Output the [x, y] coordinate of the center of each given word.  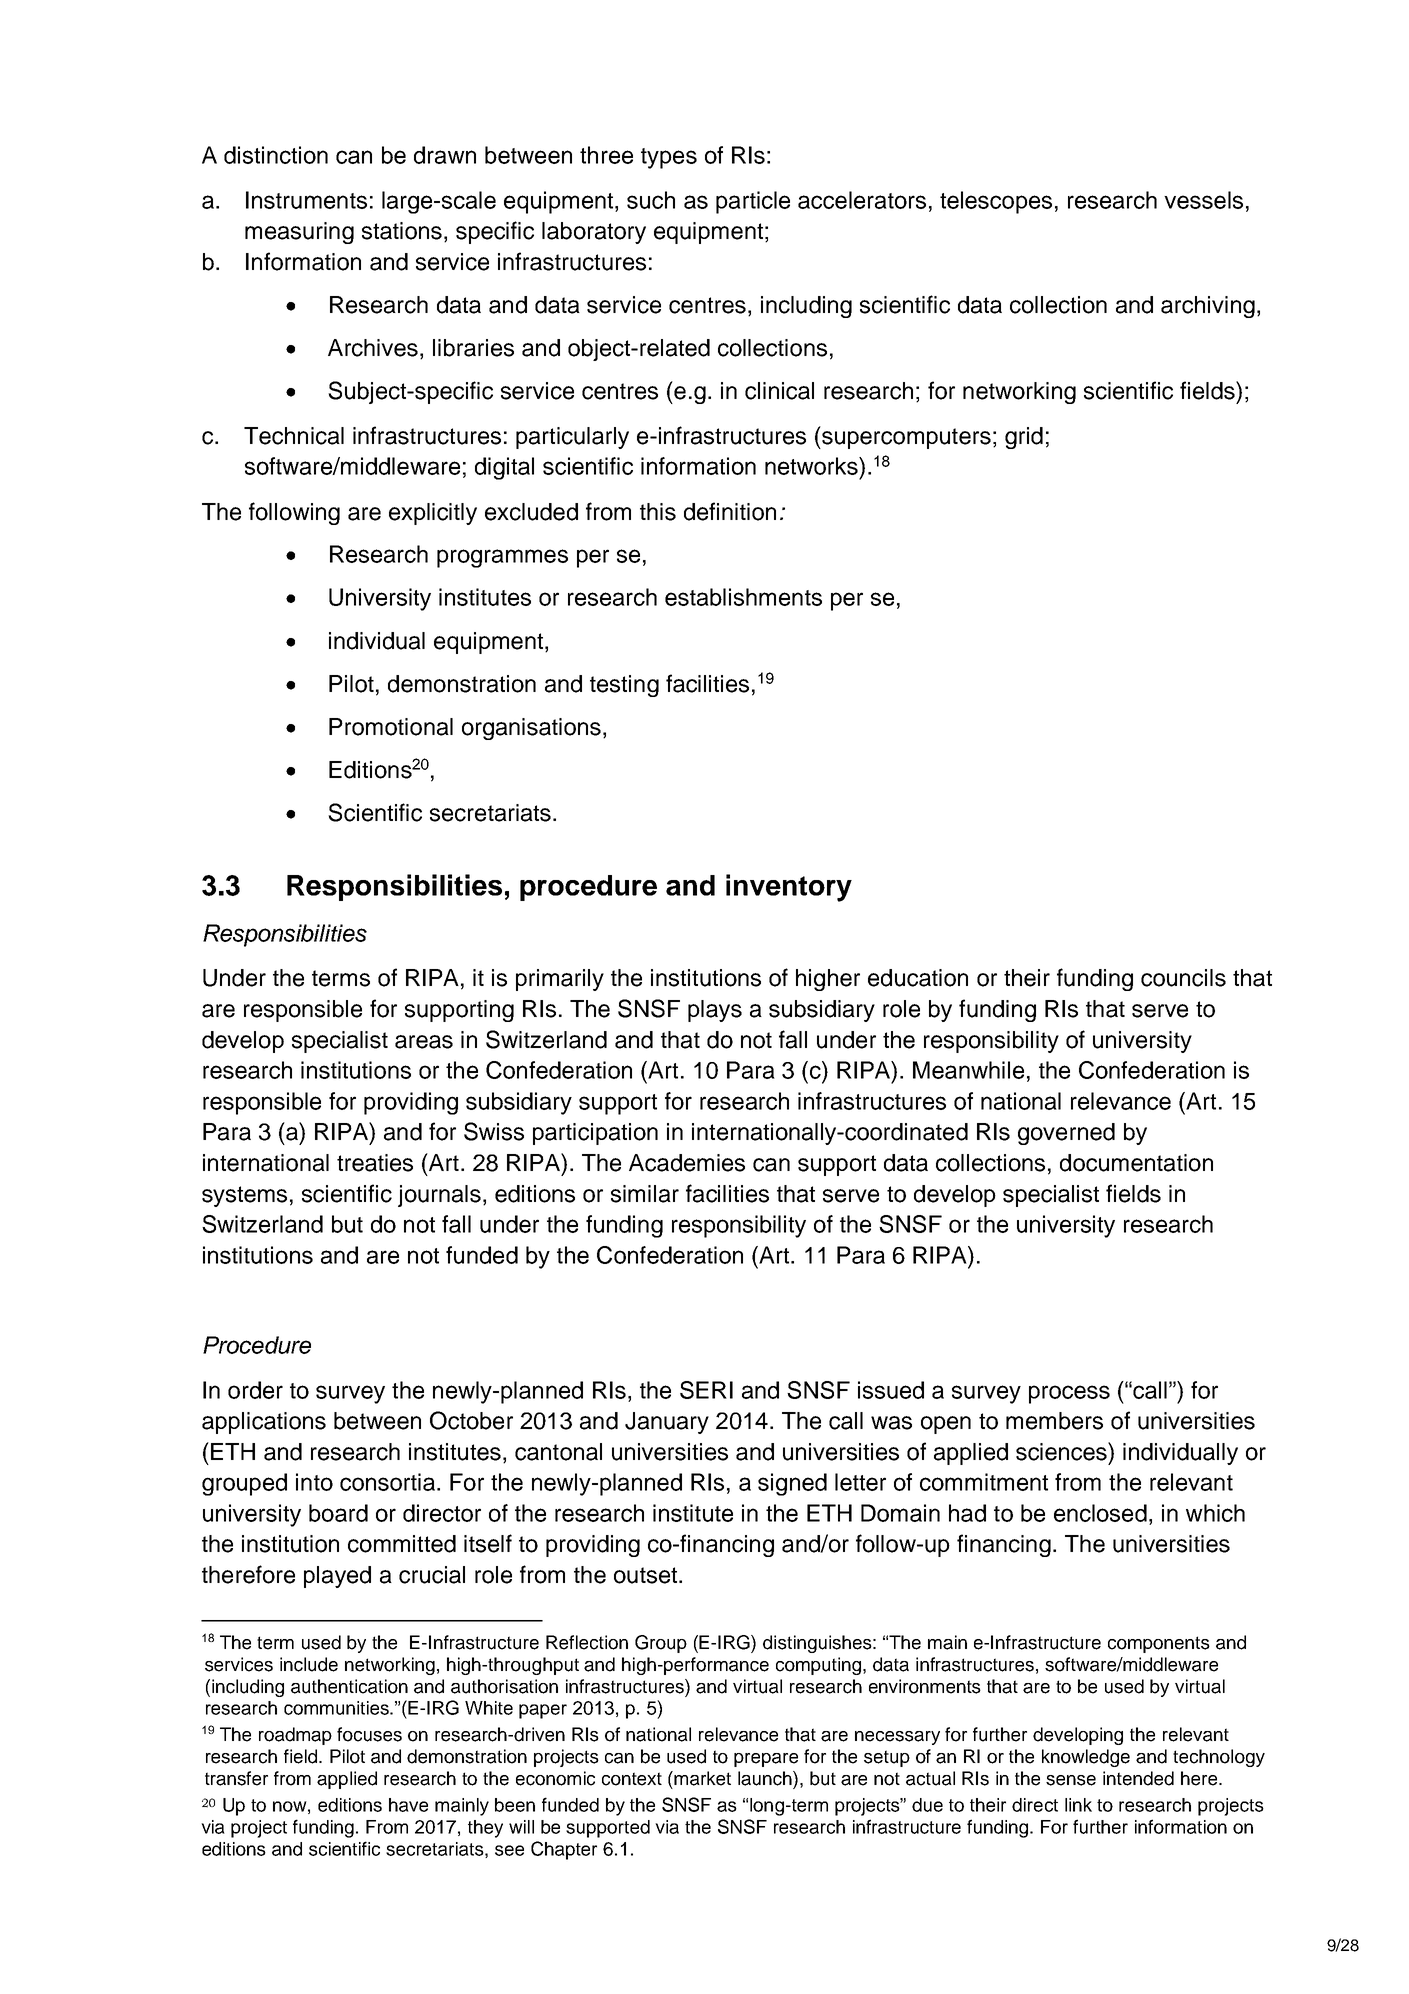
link [1078, 1805]
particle [753, 202]
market [702, 1778]
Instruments [306, 200]
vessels [1203, 200]
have [408, 1805]
